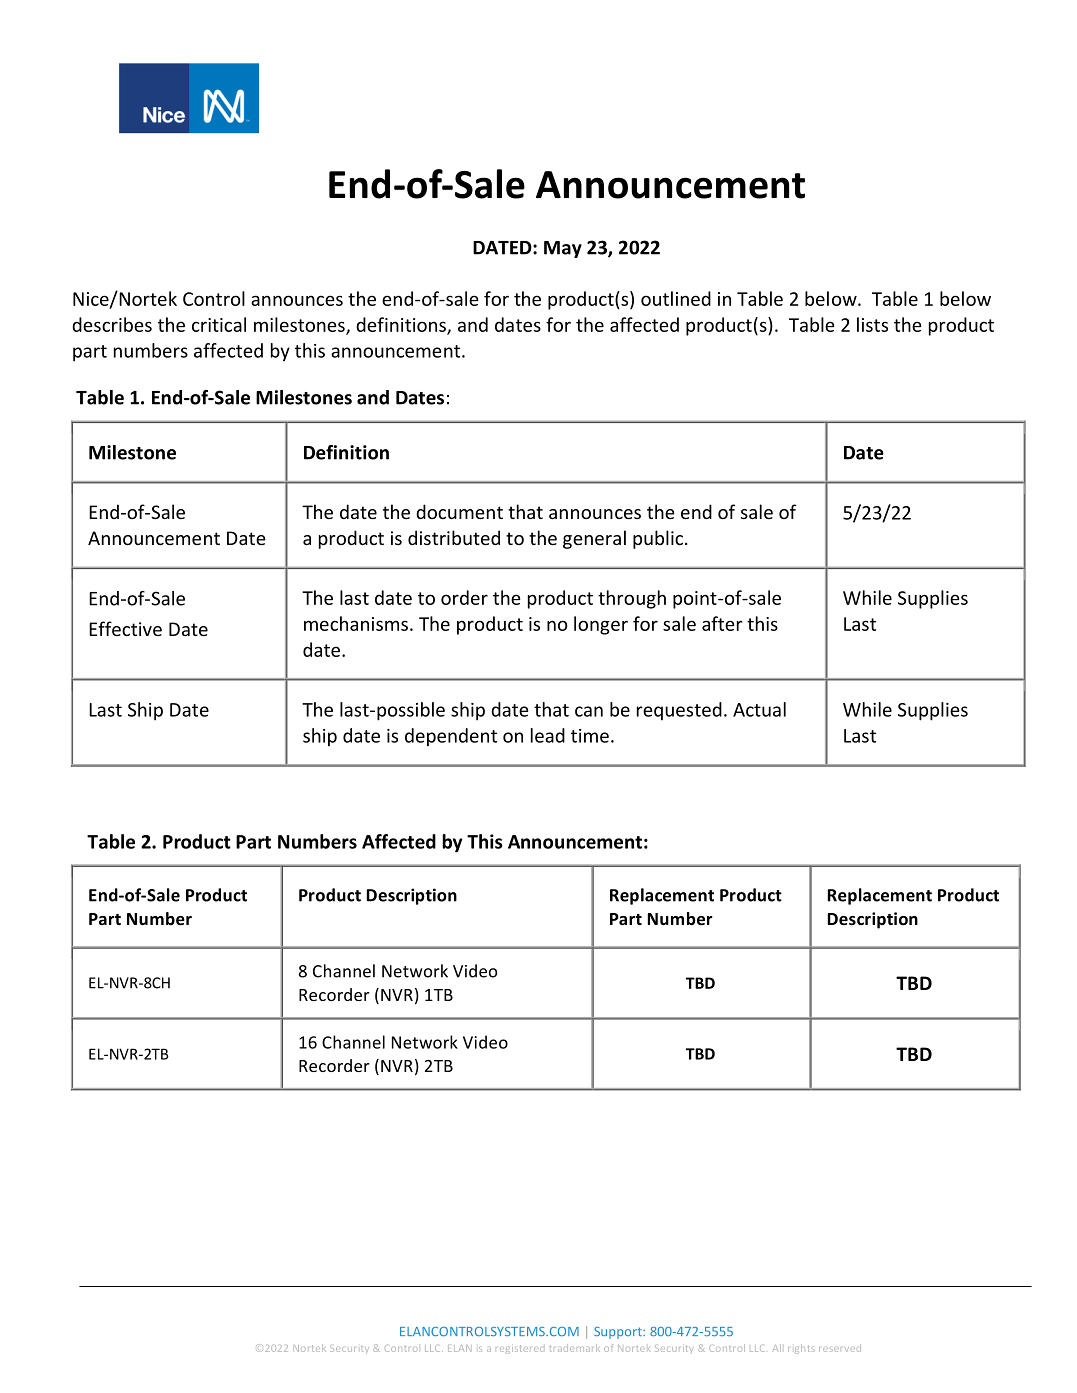 The height and width of the screenshot is (1393, 1077). Describe the element at coordinates (563, 249) in the screenshot. I see `May` at that location.
